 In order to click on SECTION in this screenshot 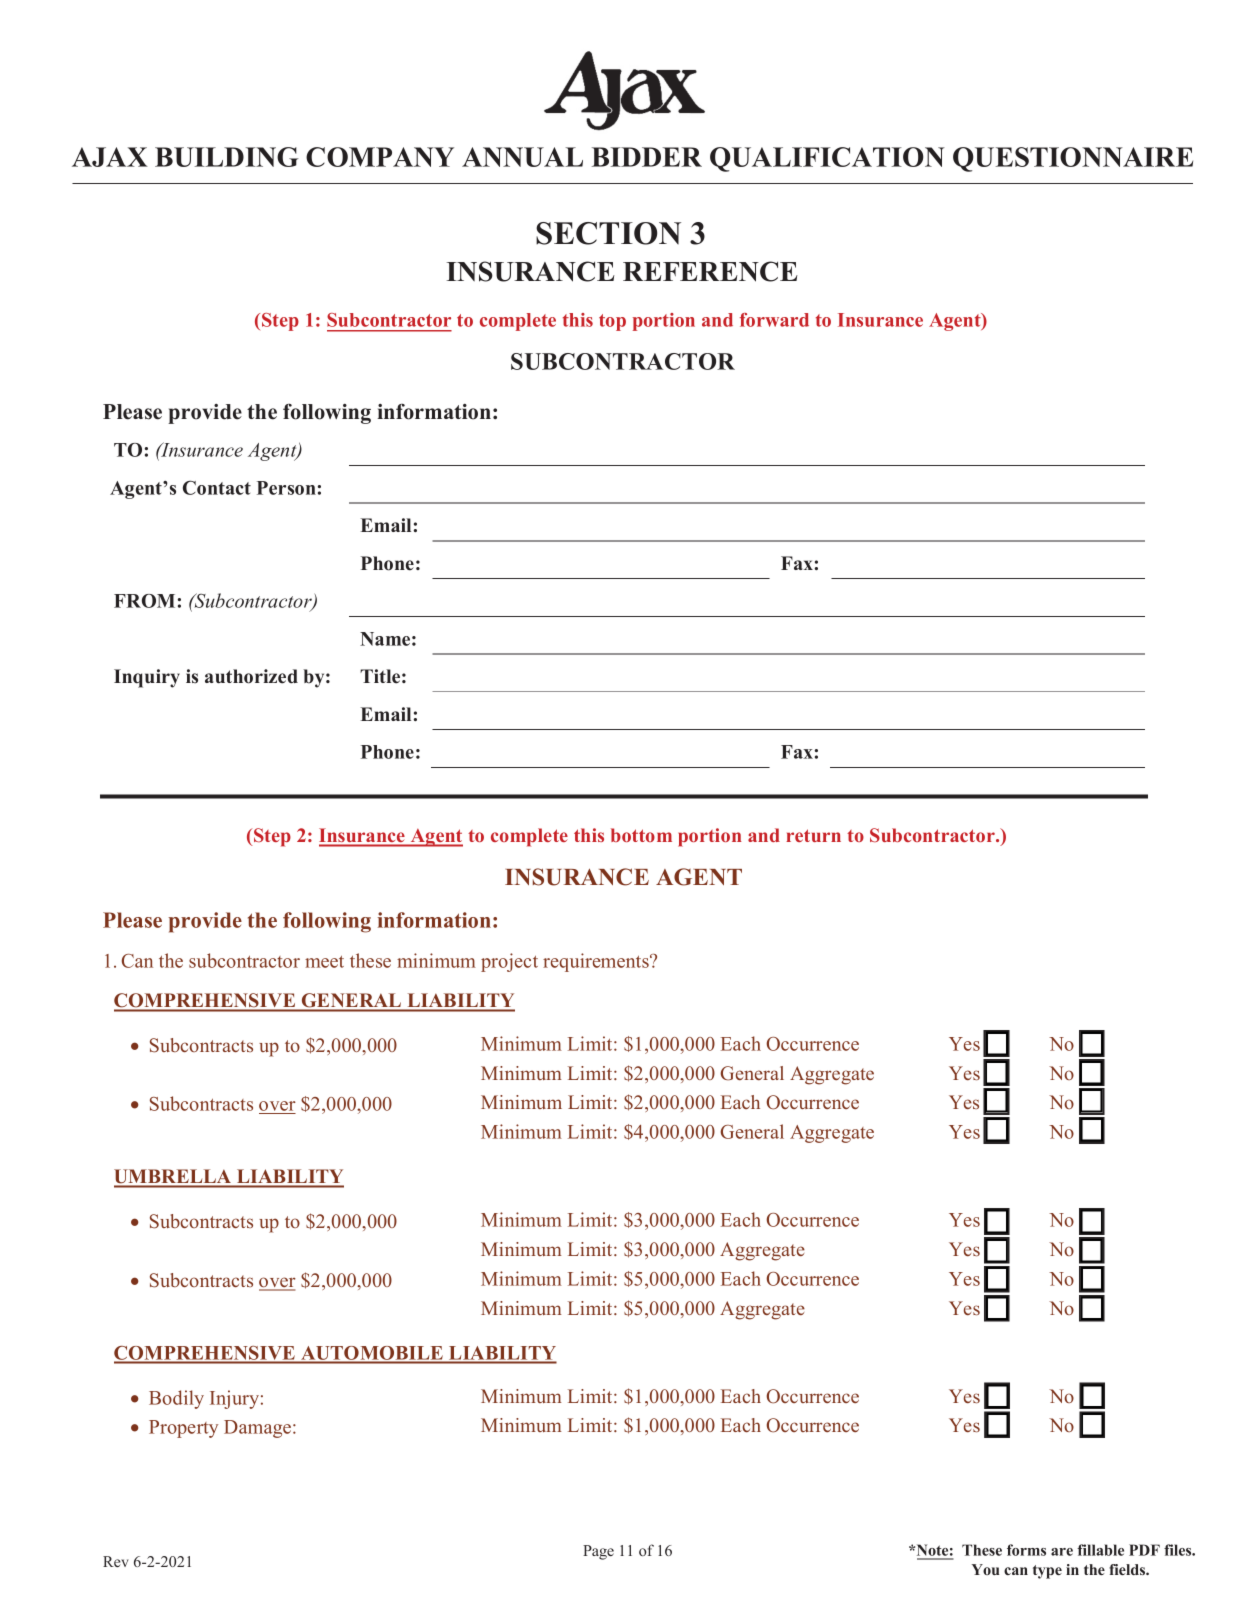, I will do `click(608, 233)`.
